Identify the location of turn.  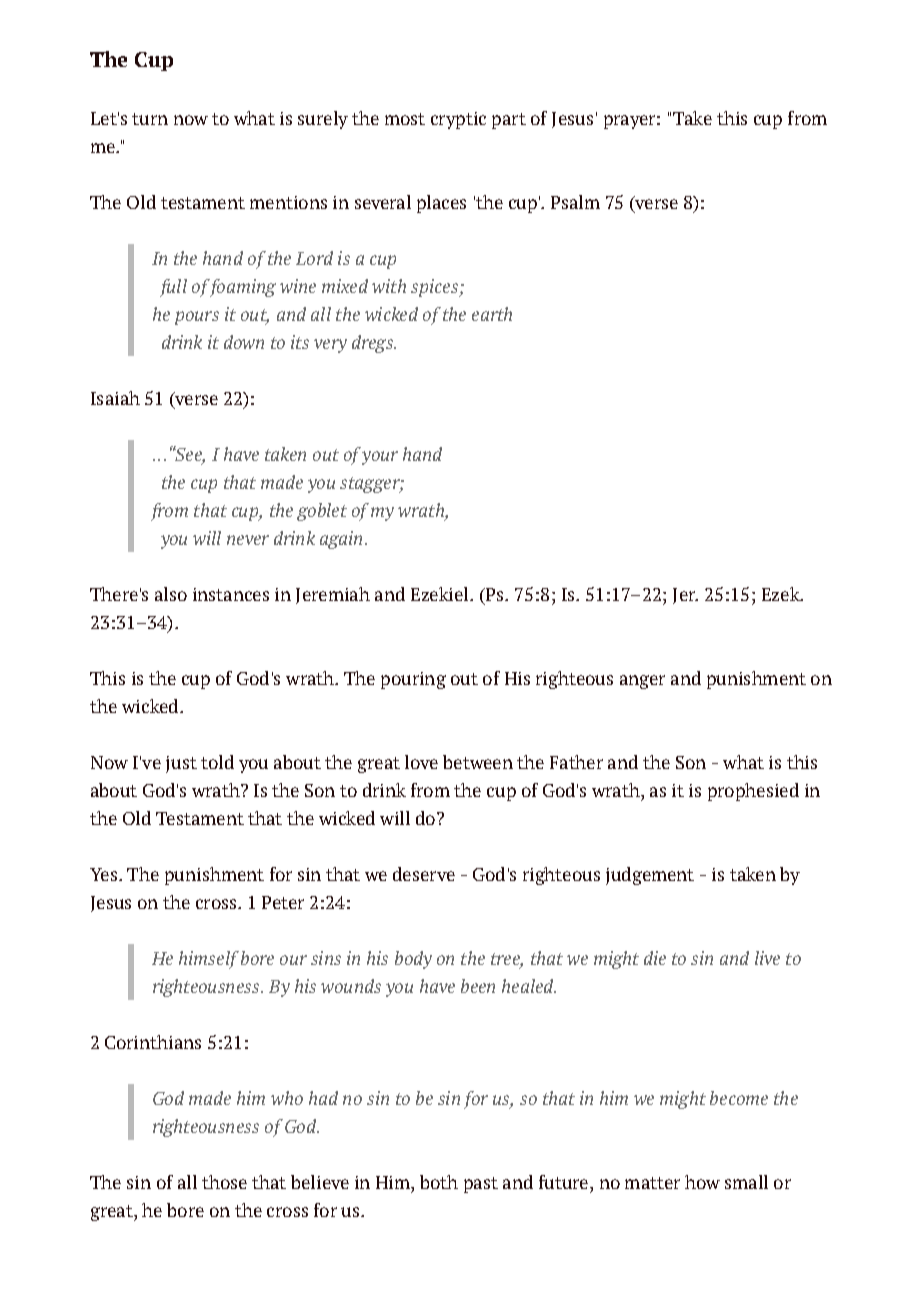
(150, 119).
